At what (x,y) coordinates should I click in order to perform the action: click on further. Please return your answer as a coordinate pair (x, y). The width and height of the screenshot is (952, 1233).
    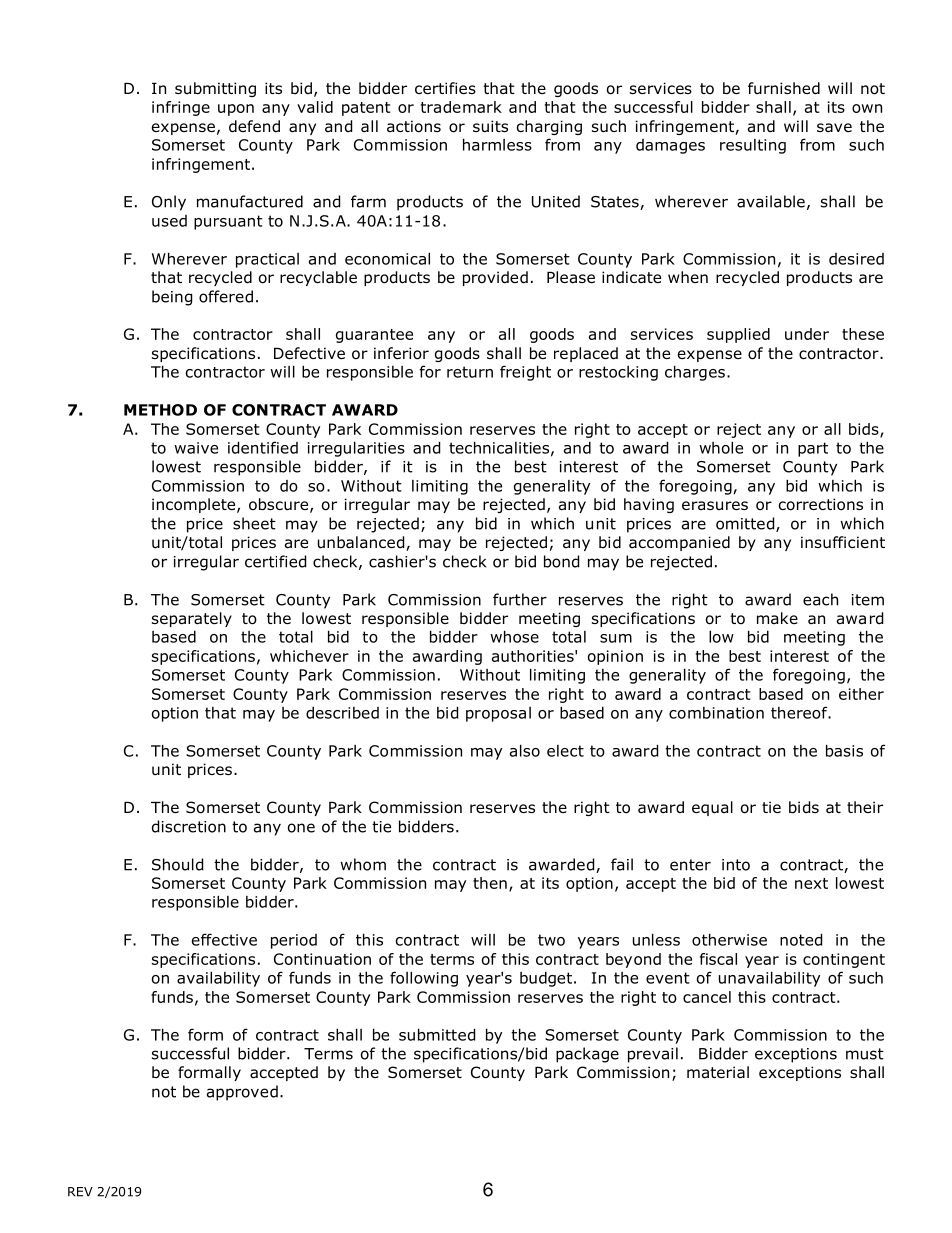
    Looking at the image, I should click on (520, 599).
